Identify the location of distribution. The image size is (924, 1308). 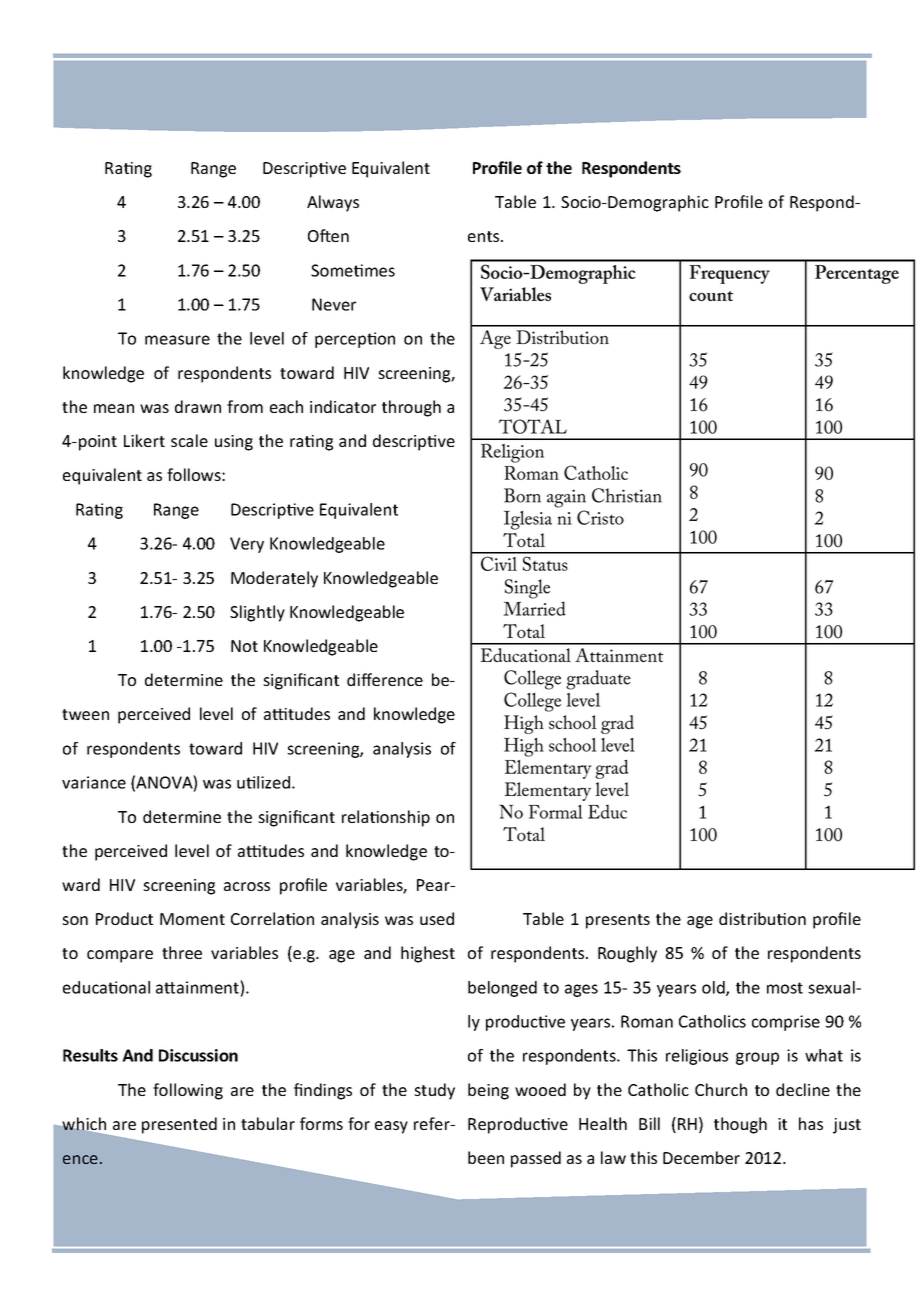
(762, 918).
